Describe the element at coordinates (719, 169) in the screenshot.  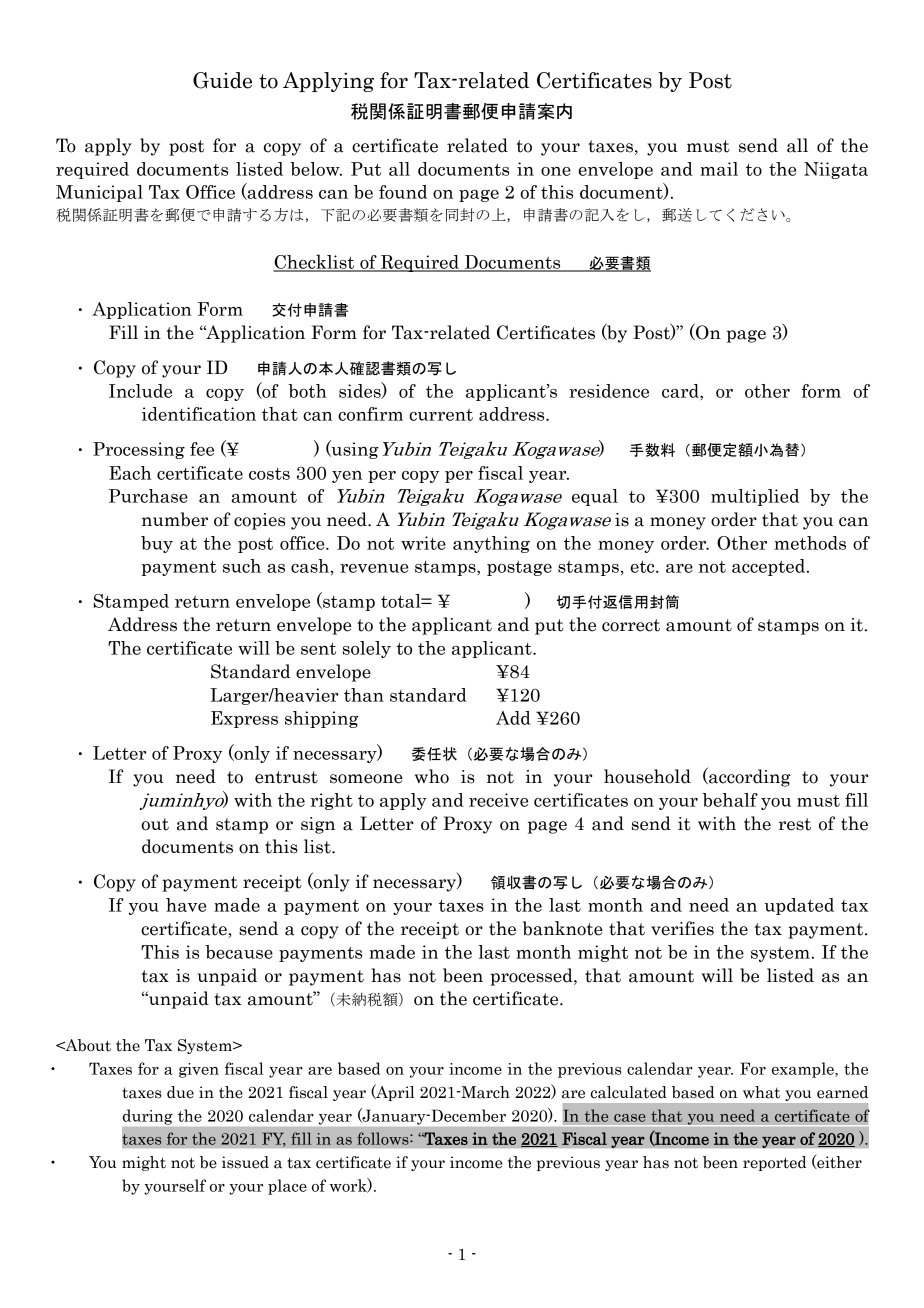
I see `mail` at that location.
